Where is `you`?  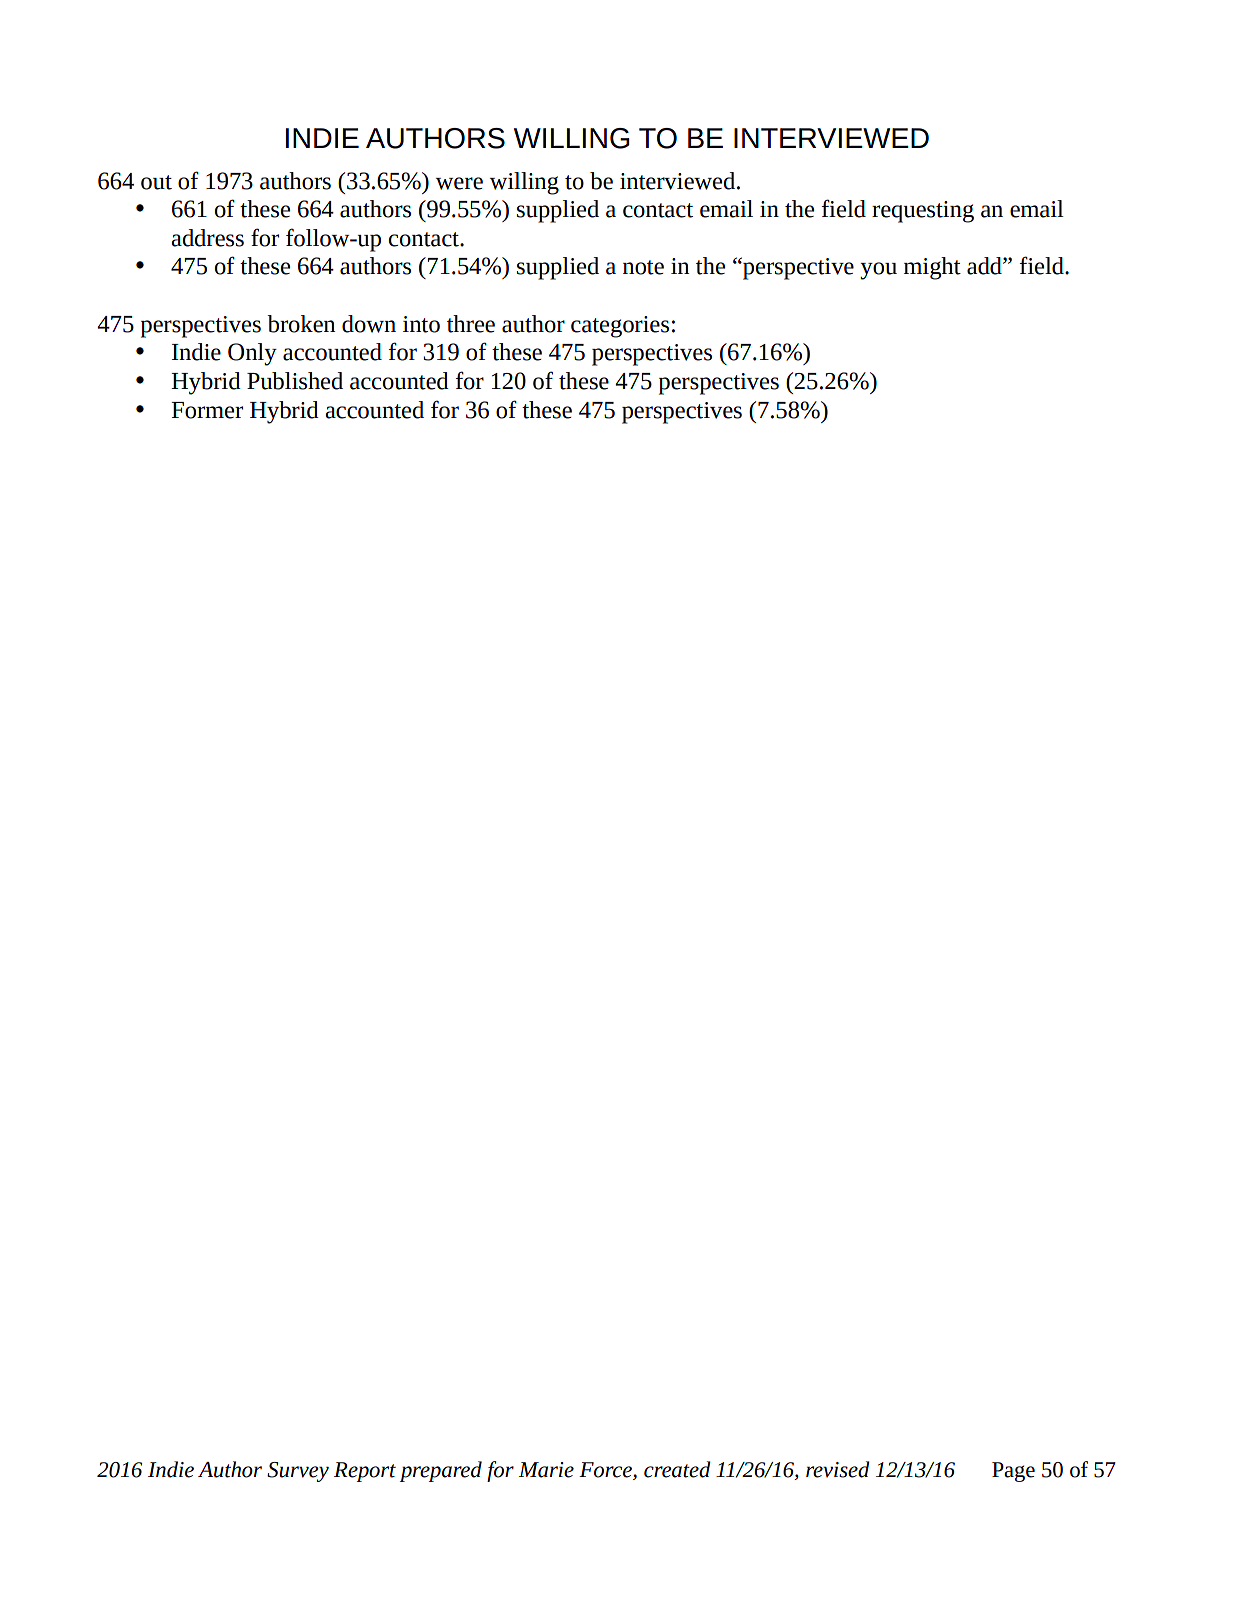
you is located at coordinates (878, 271).
